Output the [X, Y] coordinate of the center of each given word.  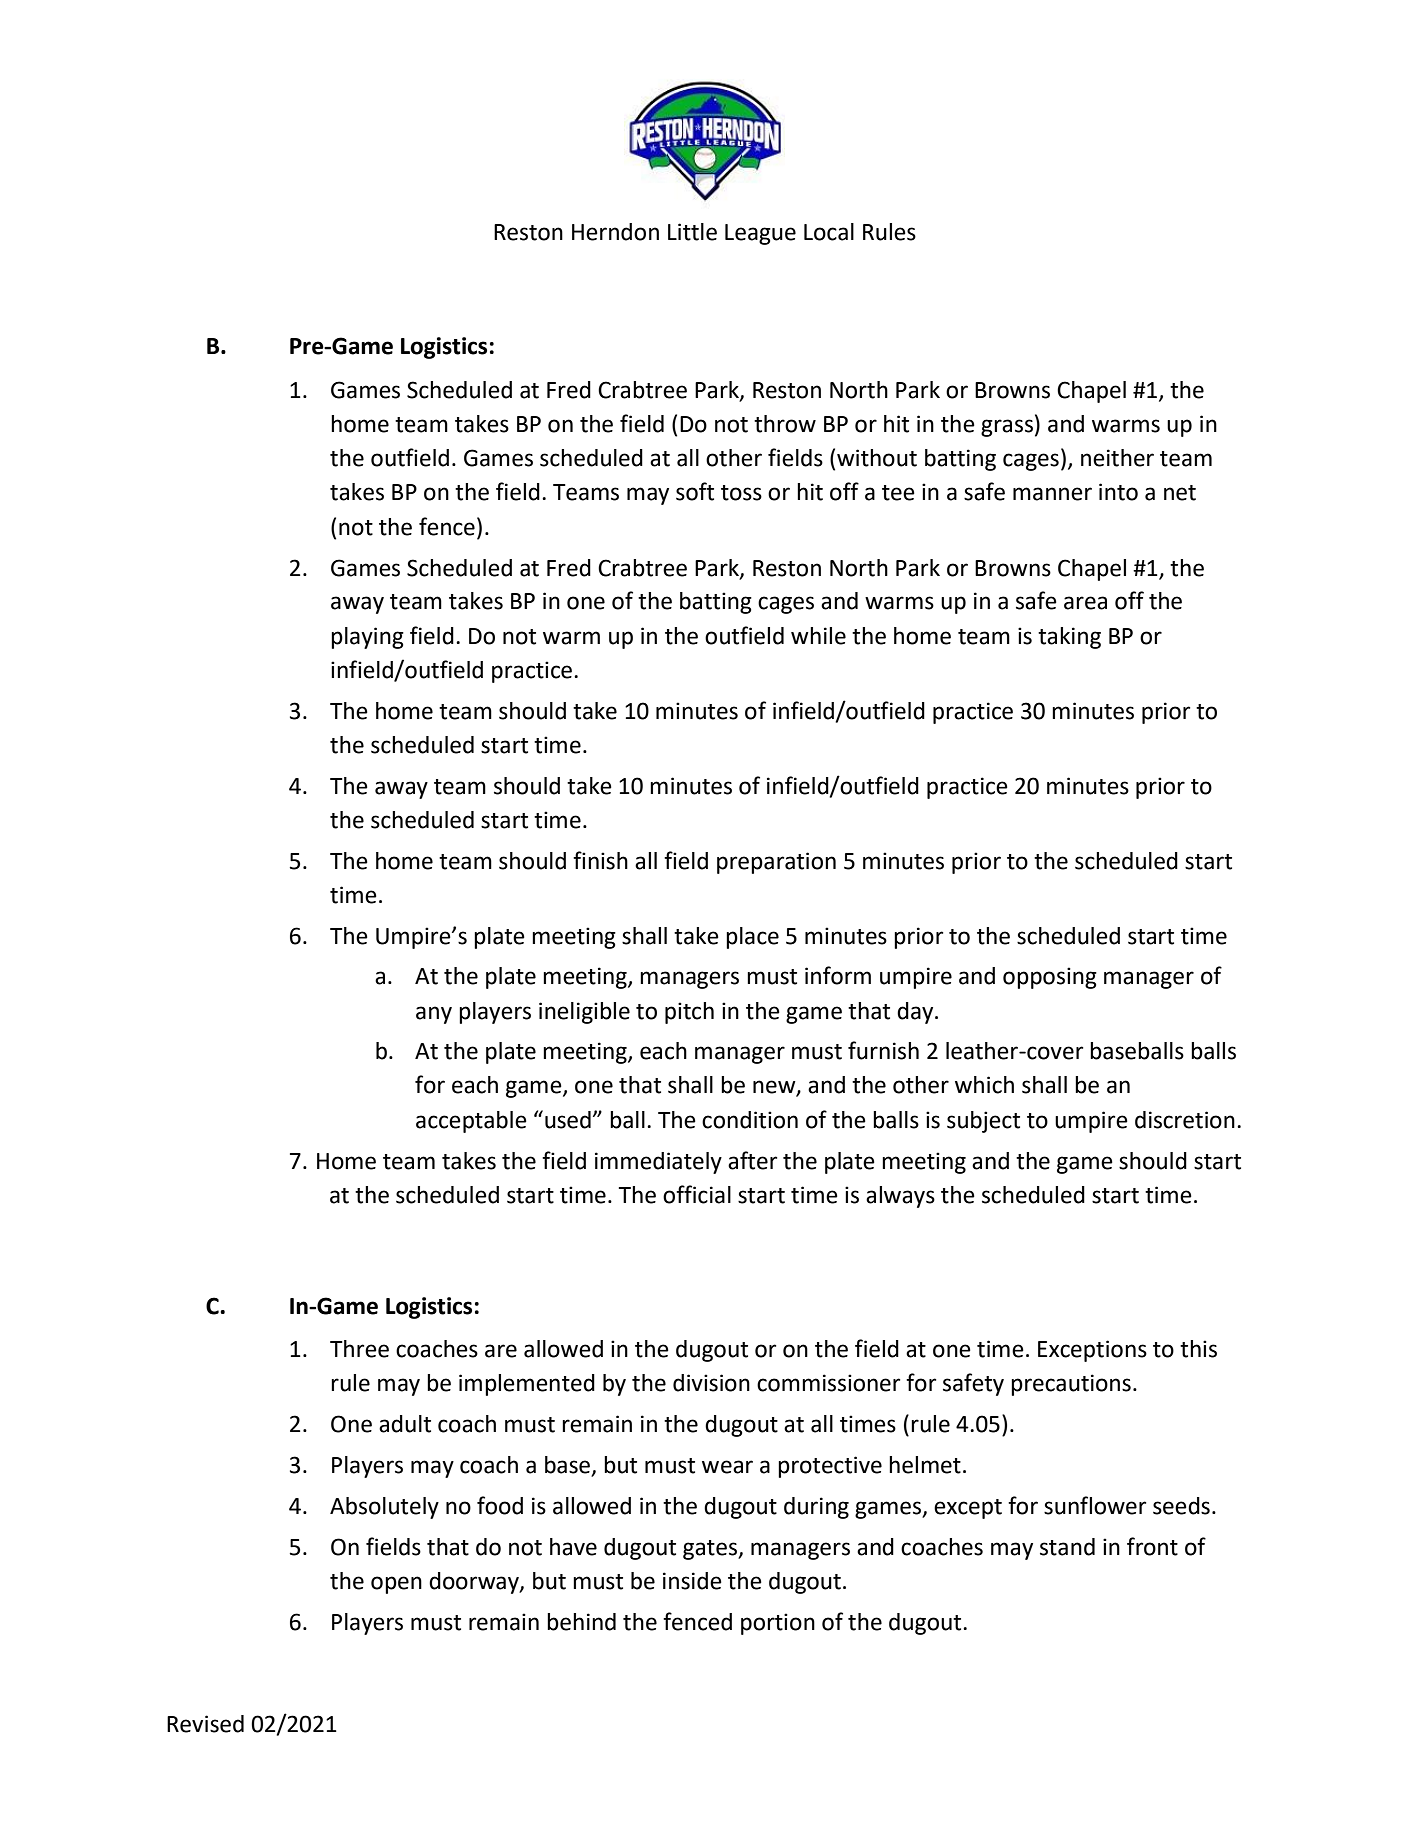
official [697, 1194]
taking [1069, 638]
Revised [205, 1724]
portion [778, 1624]
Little [692, 232]
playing [367, 638]
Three [359, 1349]
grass [1007, 428]
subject [983, 1122]
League [760, 234]
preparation [776, 863]
